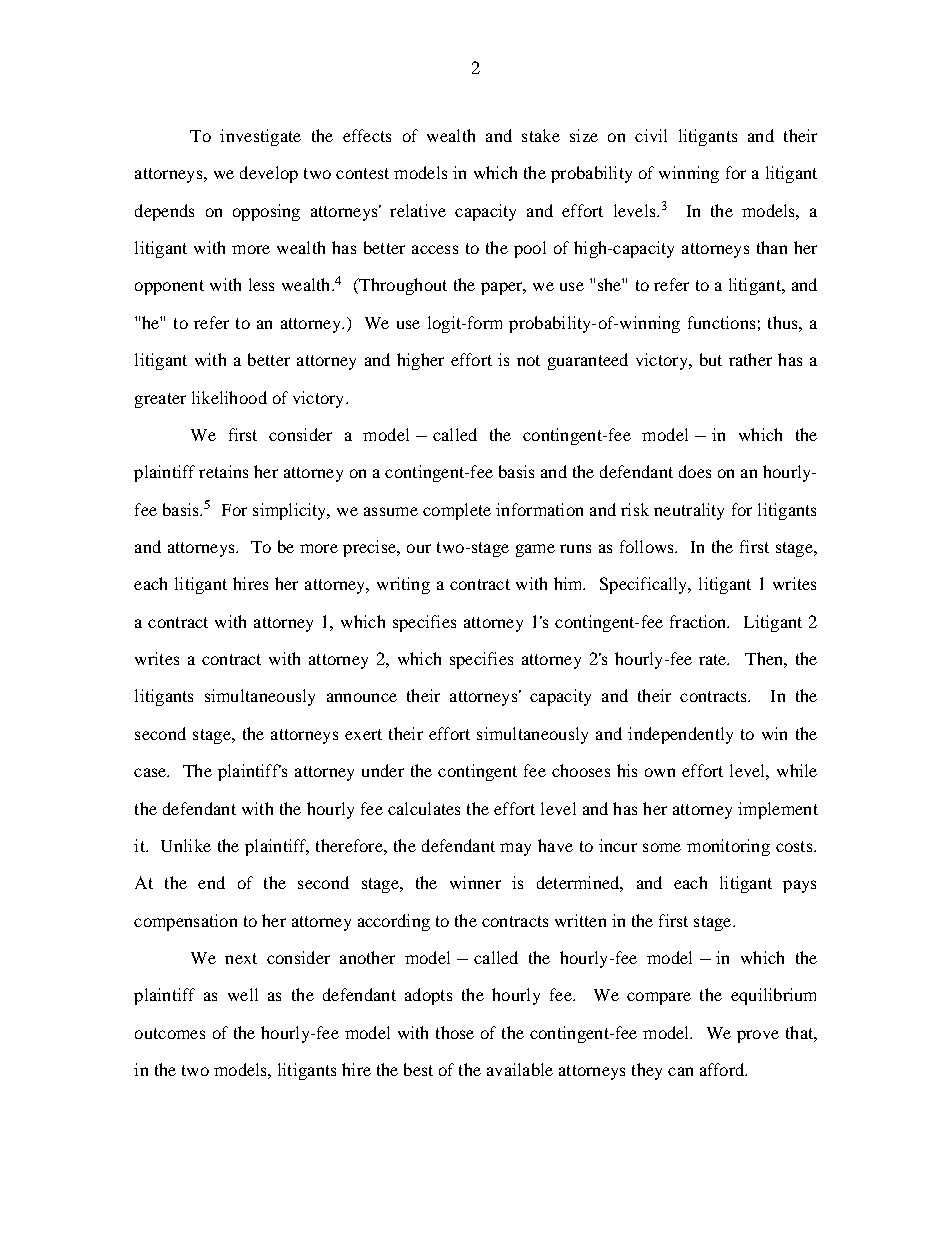 Image resolution: width=952 pixels, height=1233 pixels. I want to click on develop, so click(269, 174).
